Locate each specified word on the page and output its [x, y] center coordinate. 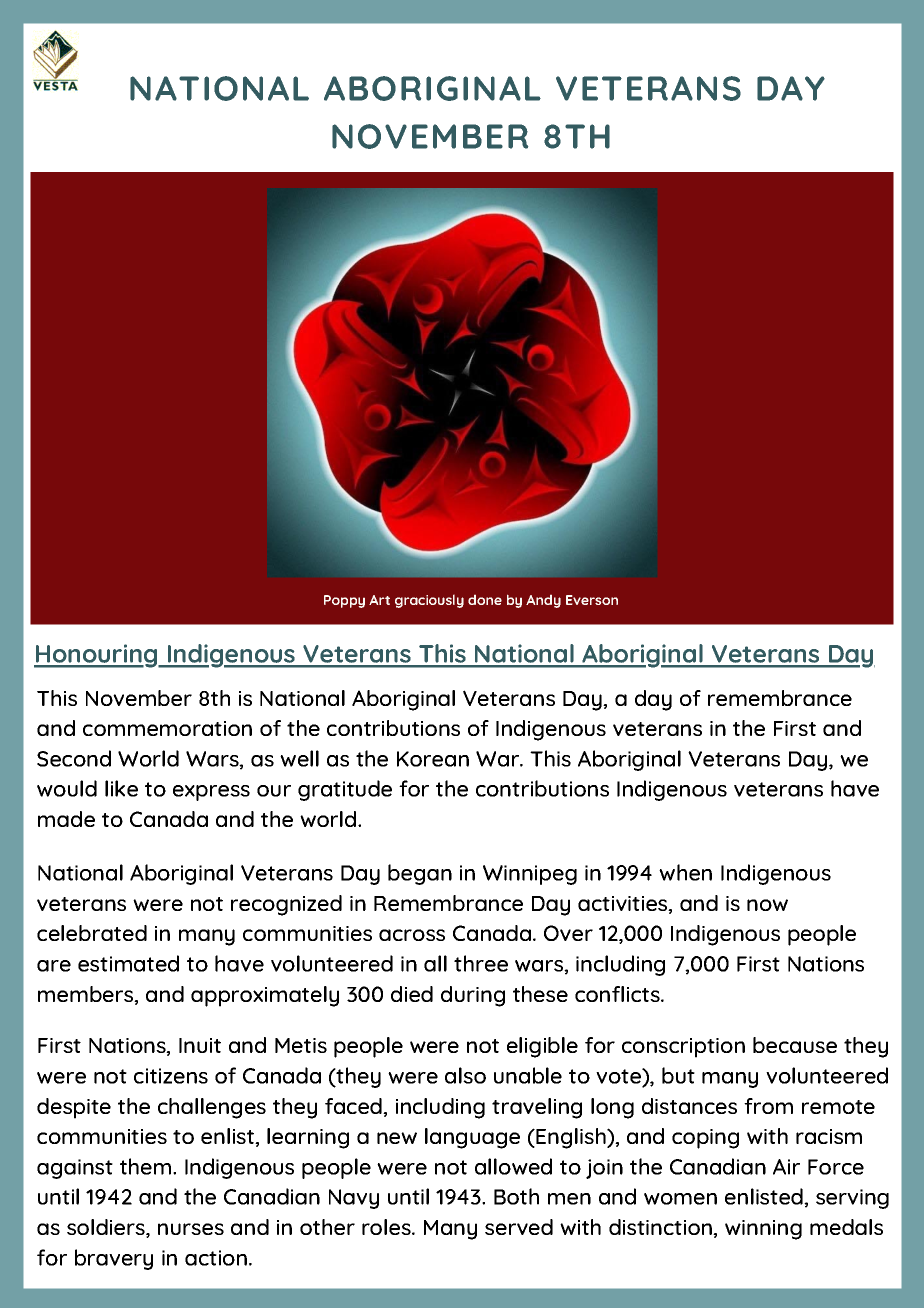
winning [763, 1230]
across [412, 935]
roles [387, 1227]
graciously [429, 601]
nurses [191, 1229]
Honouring [97, 656]
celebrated [92, 933]
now [767, 905]
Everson [592, 600]
